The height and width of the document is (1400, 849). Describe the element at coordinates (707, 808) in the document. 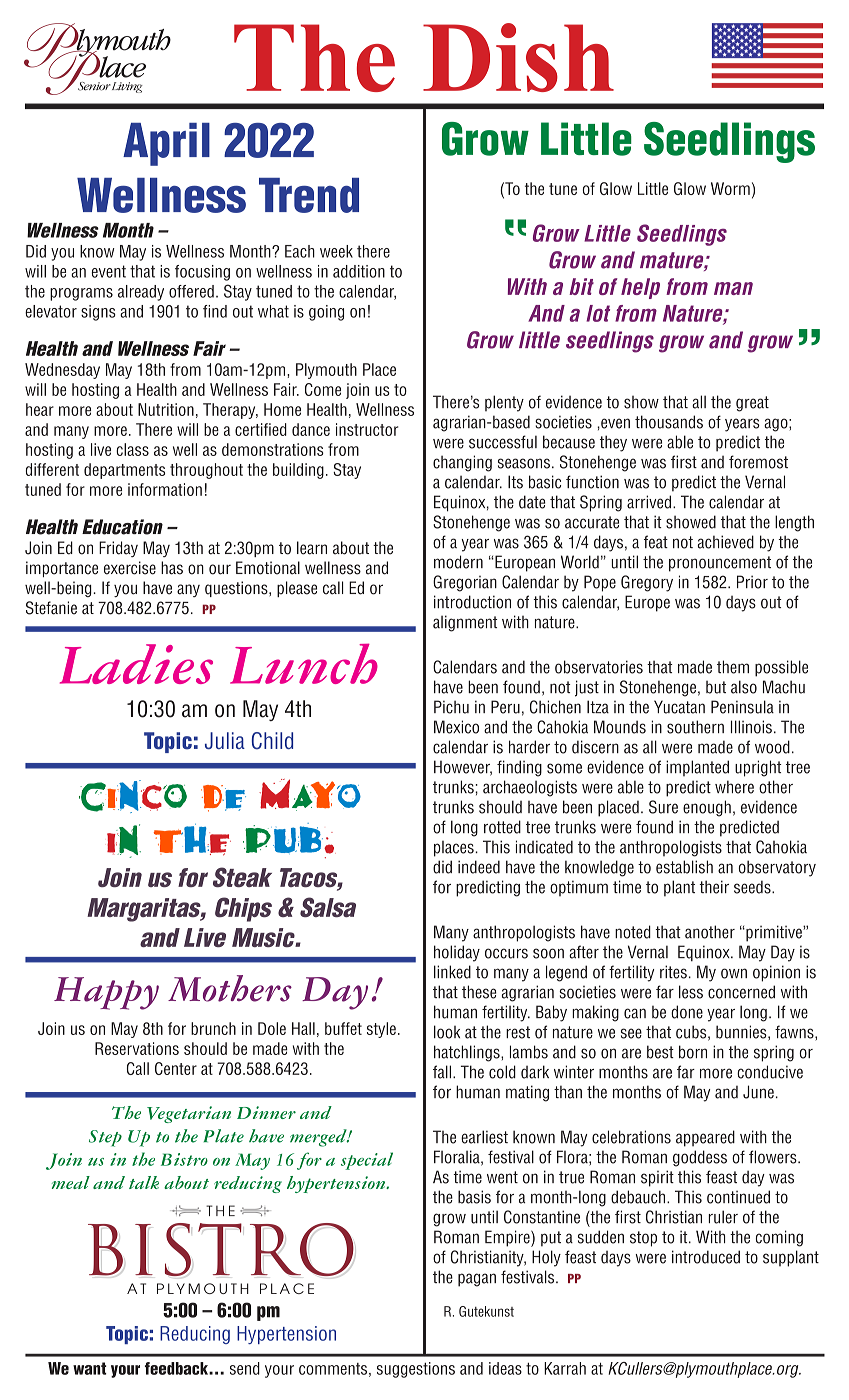

I see `enough` at that location.
